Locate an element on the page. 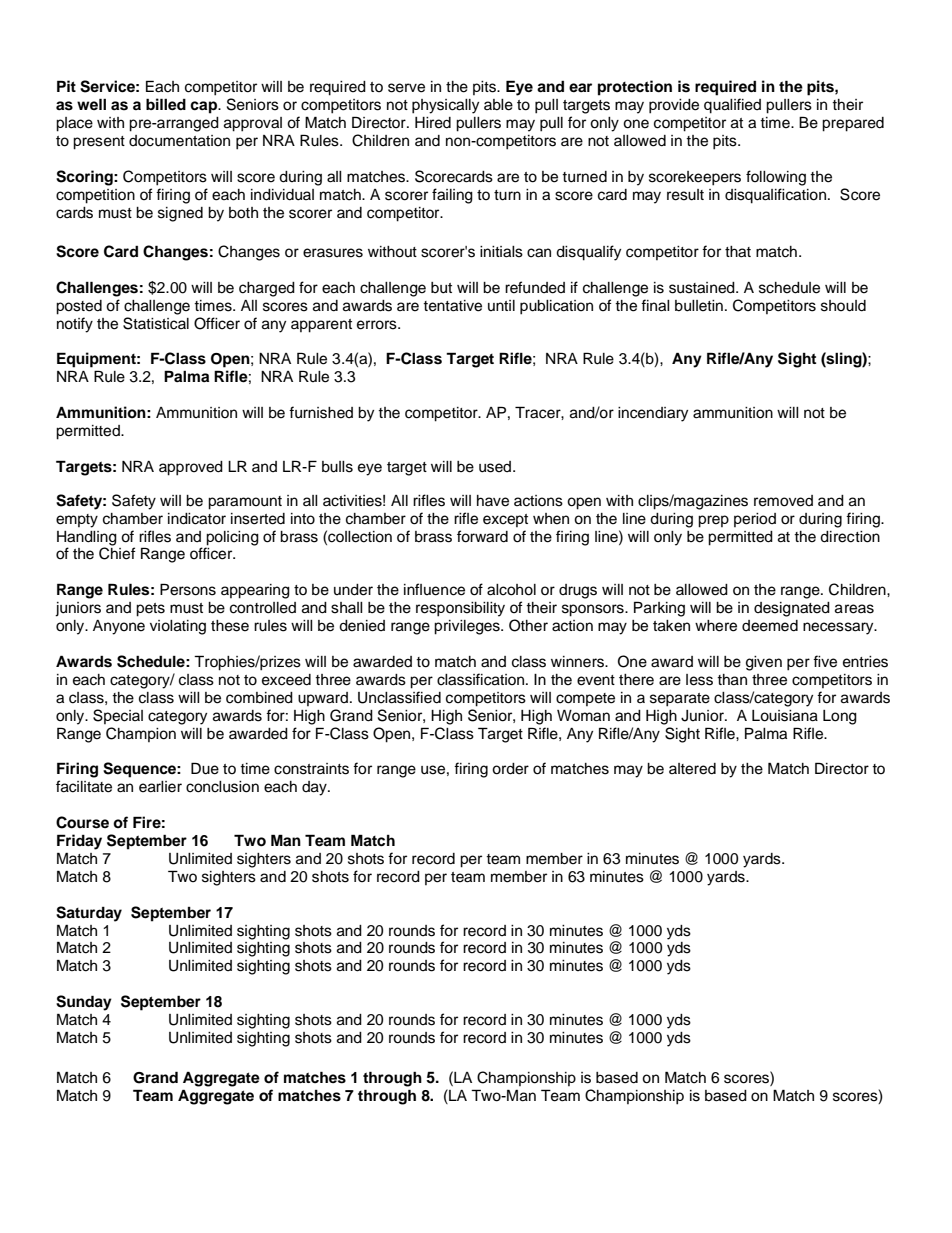  physically is located at coordinates (445, 106).
